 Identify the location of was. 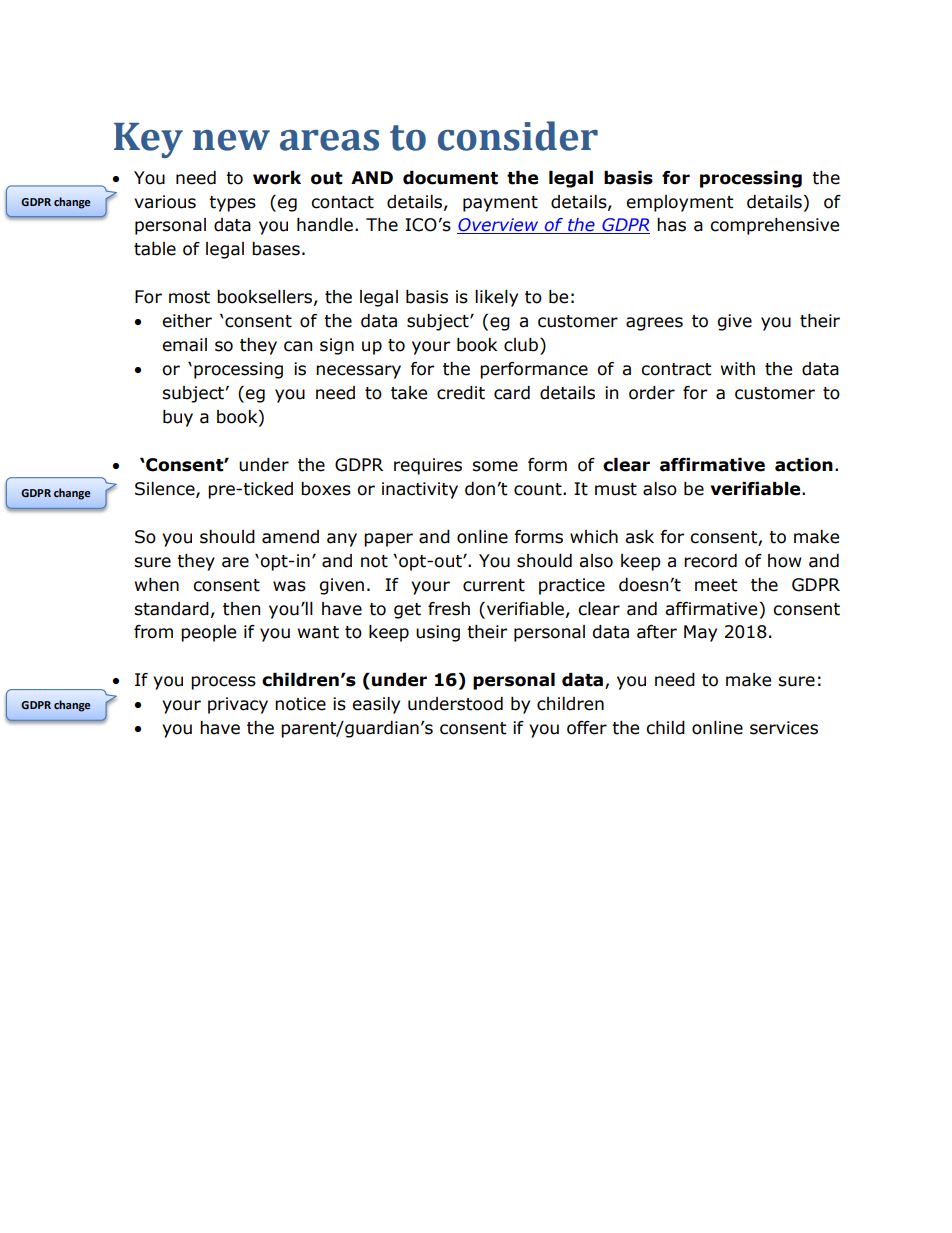
(289, 586).
